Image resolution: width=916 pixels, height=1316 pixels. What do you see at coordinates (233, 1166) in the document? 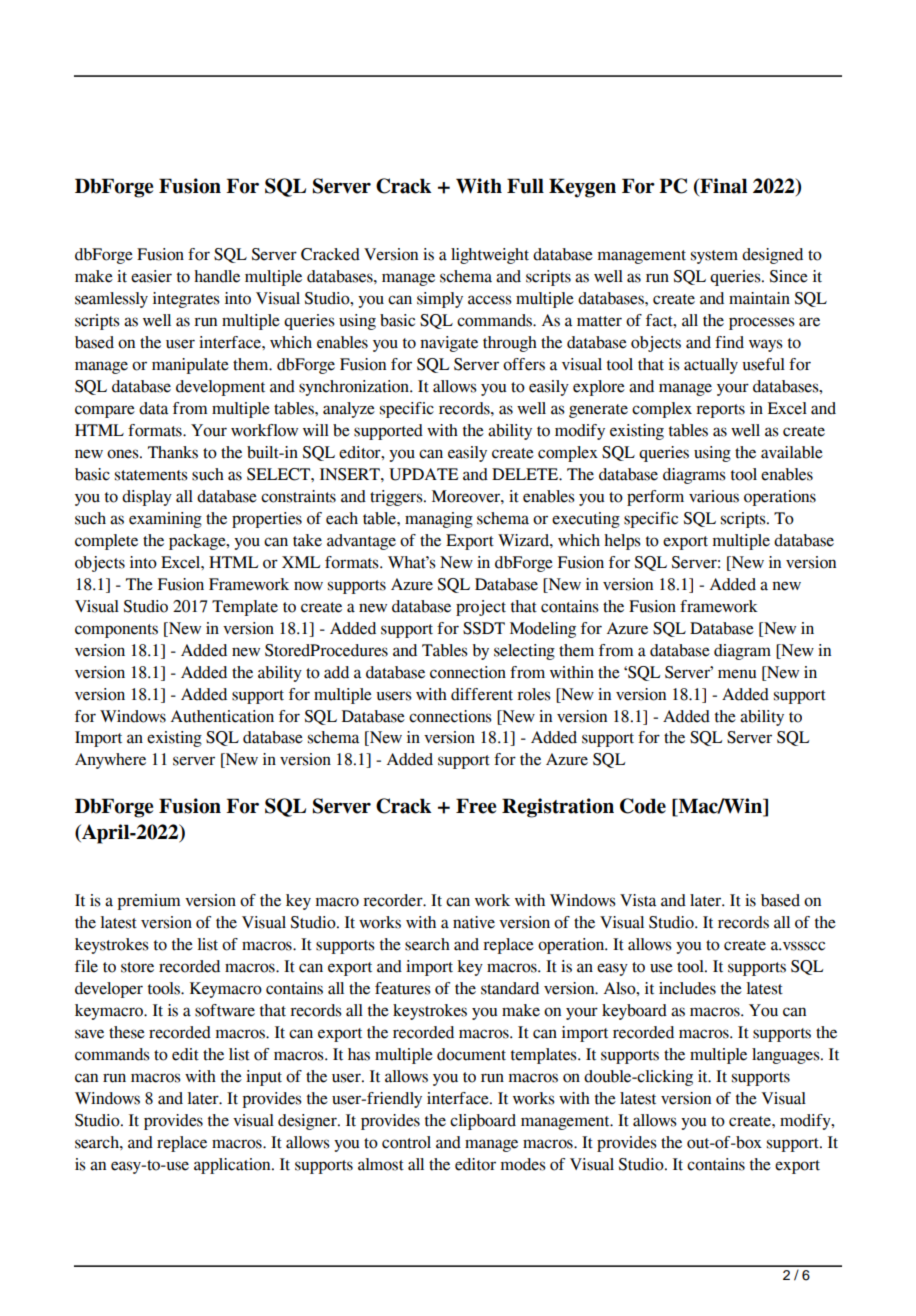
I see `application` at bounding box center [233, 1166].
